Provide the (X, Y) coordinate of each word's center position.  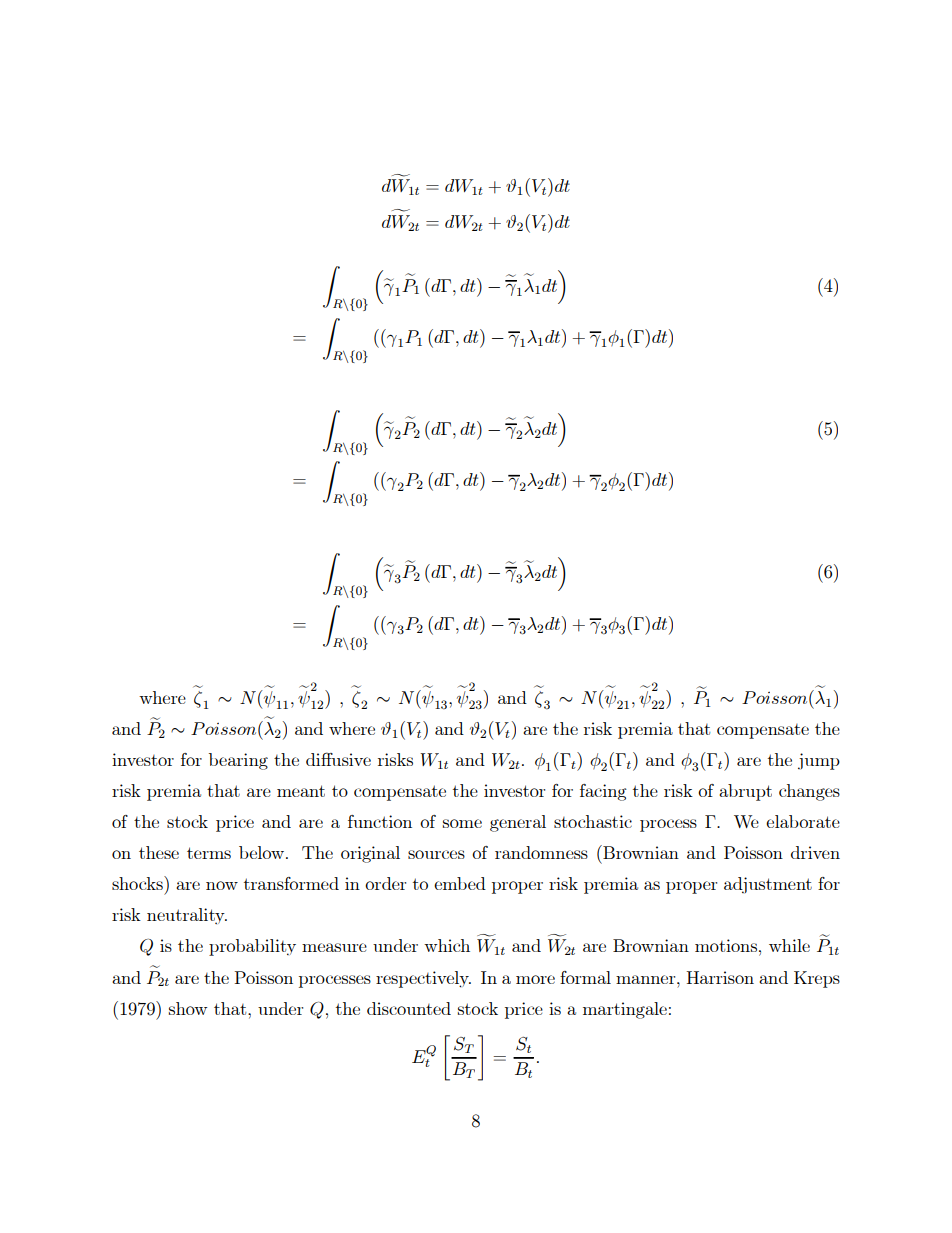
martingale (625, 1010)
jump (819, 761)
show (188, 1008)
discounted (409, 1008)
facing (603, 792)
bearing (238, 761)
